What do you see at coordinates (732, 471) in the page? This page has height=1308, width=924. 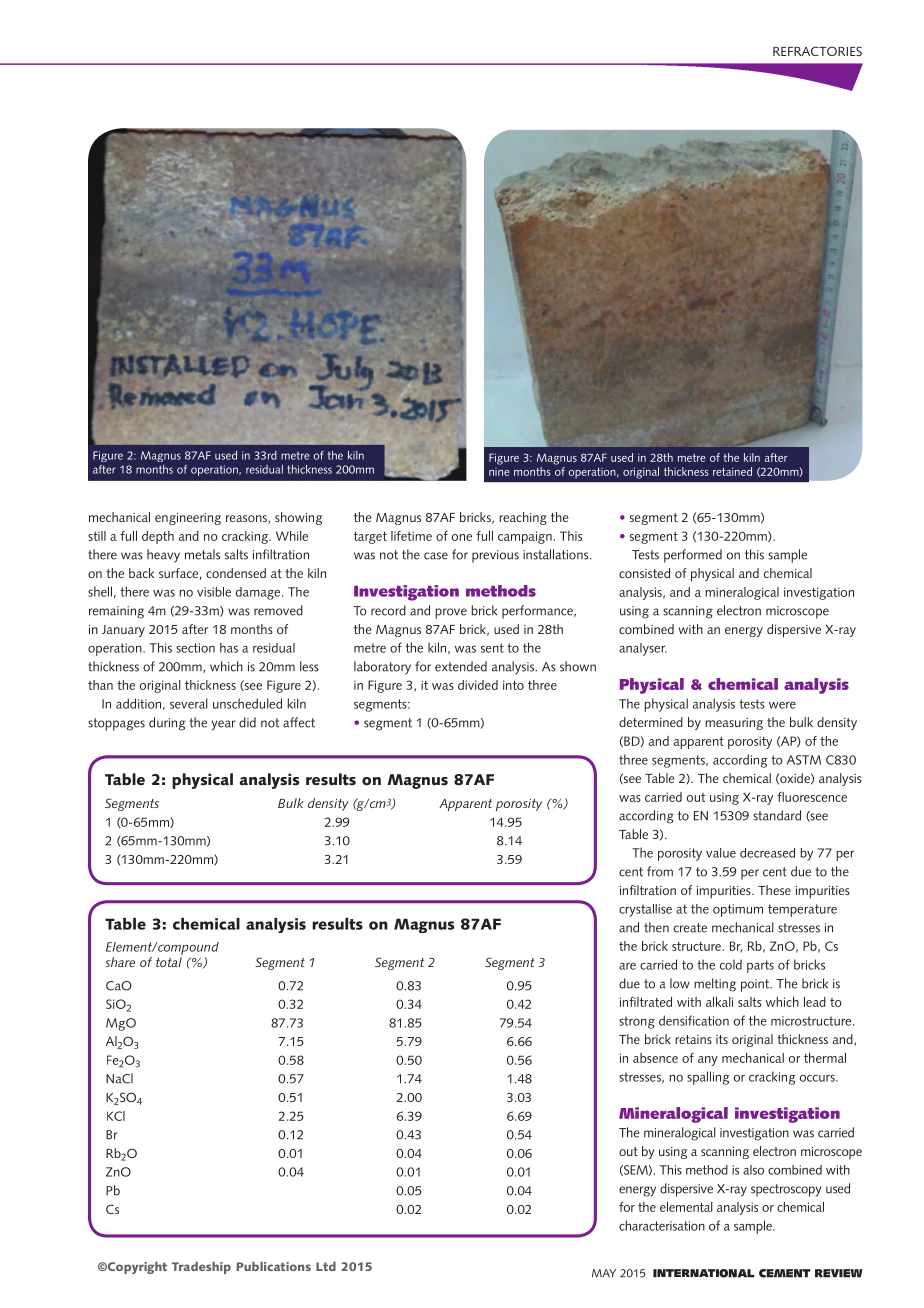 I see `retained` at bounding box center [732, 471].
